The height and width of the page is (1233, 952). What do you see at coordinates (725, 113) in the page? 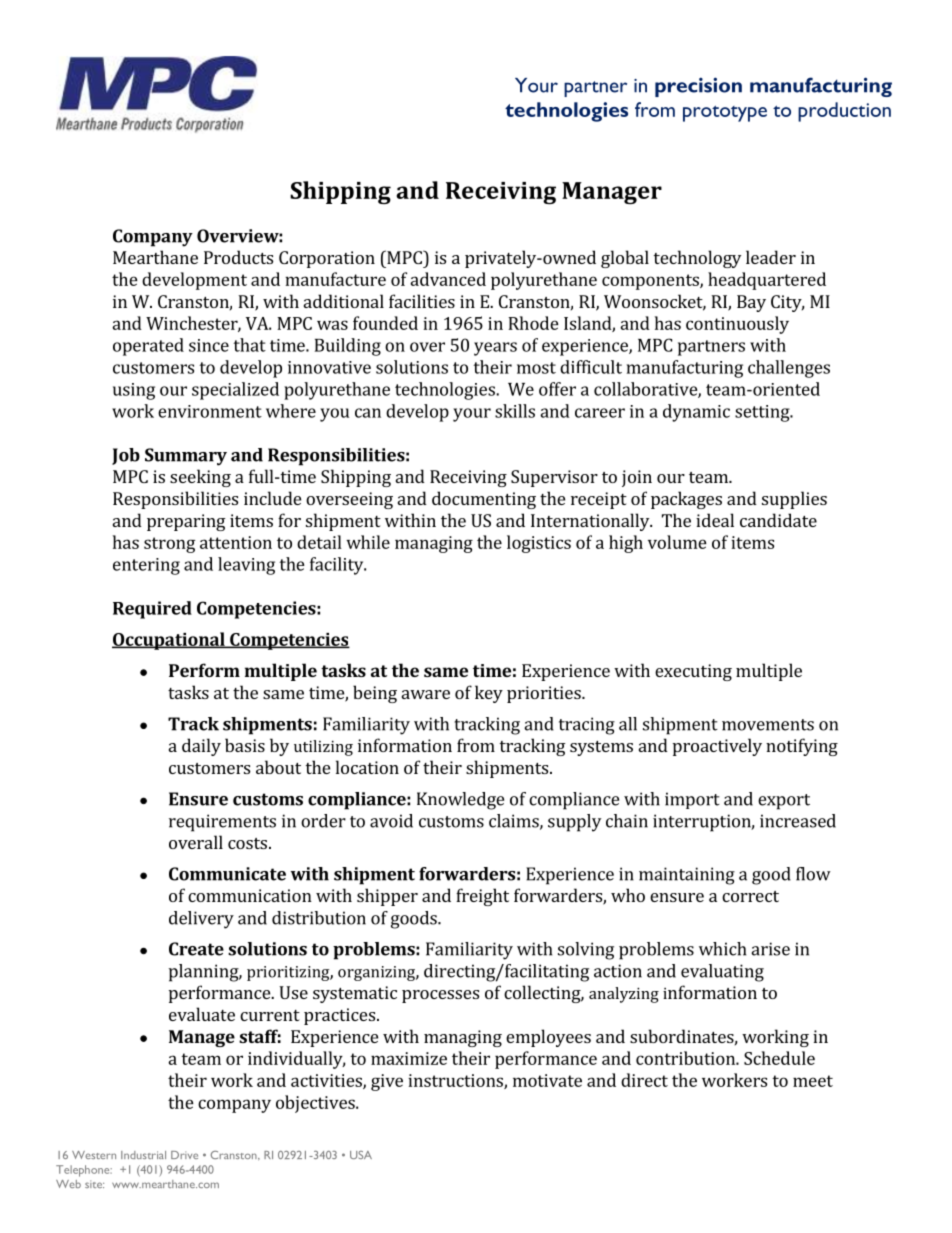
I see `prototype` at bounding box center [725, 113].
